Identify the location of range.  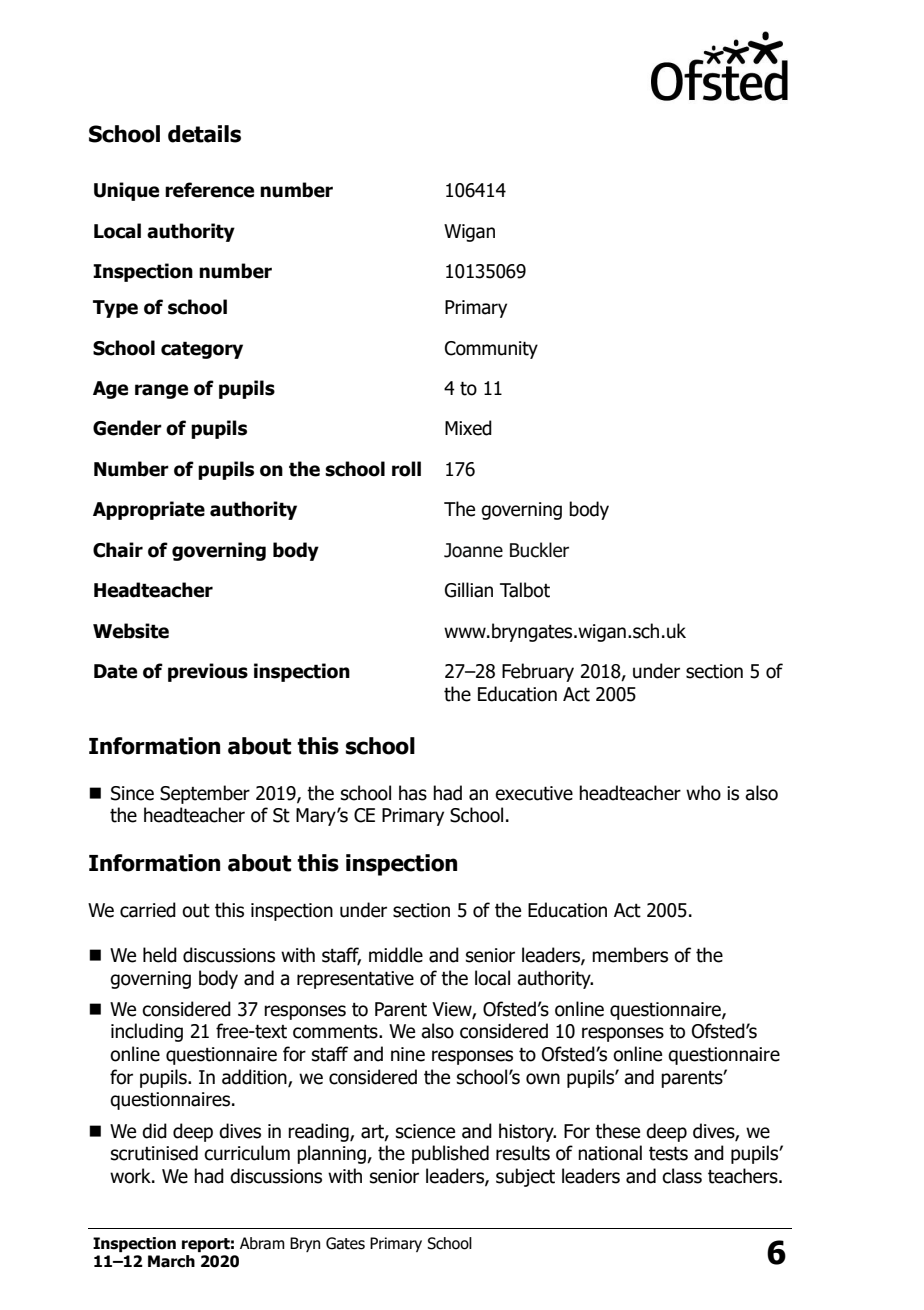
(161, 391).
